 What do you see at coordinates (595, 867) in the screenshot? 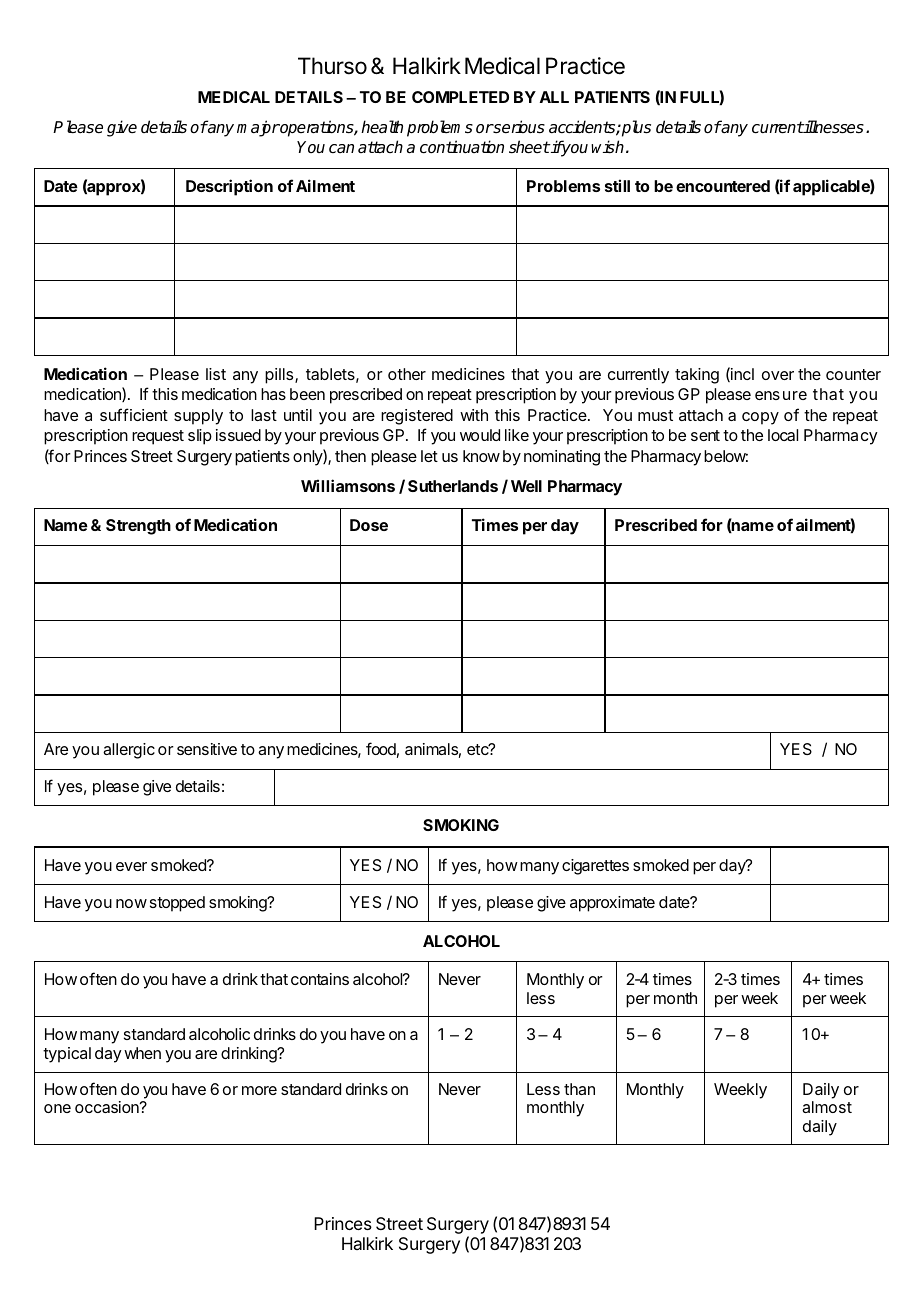
I see `cigarettes` at bounding box center [595, 867].
